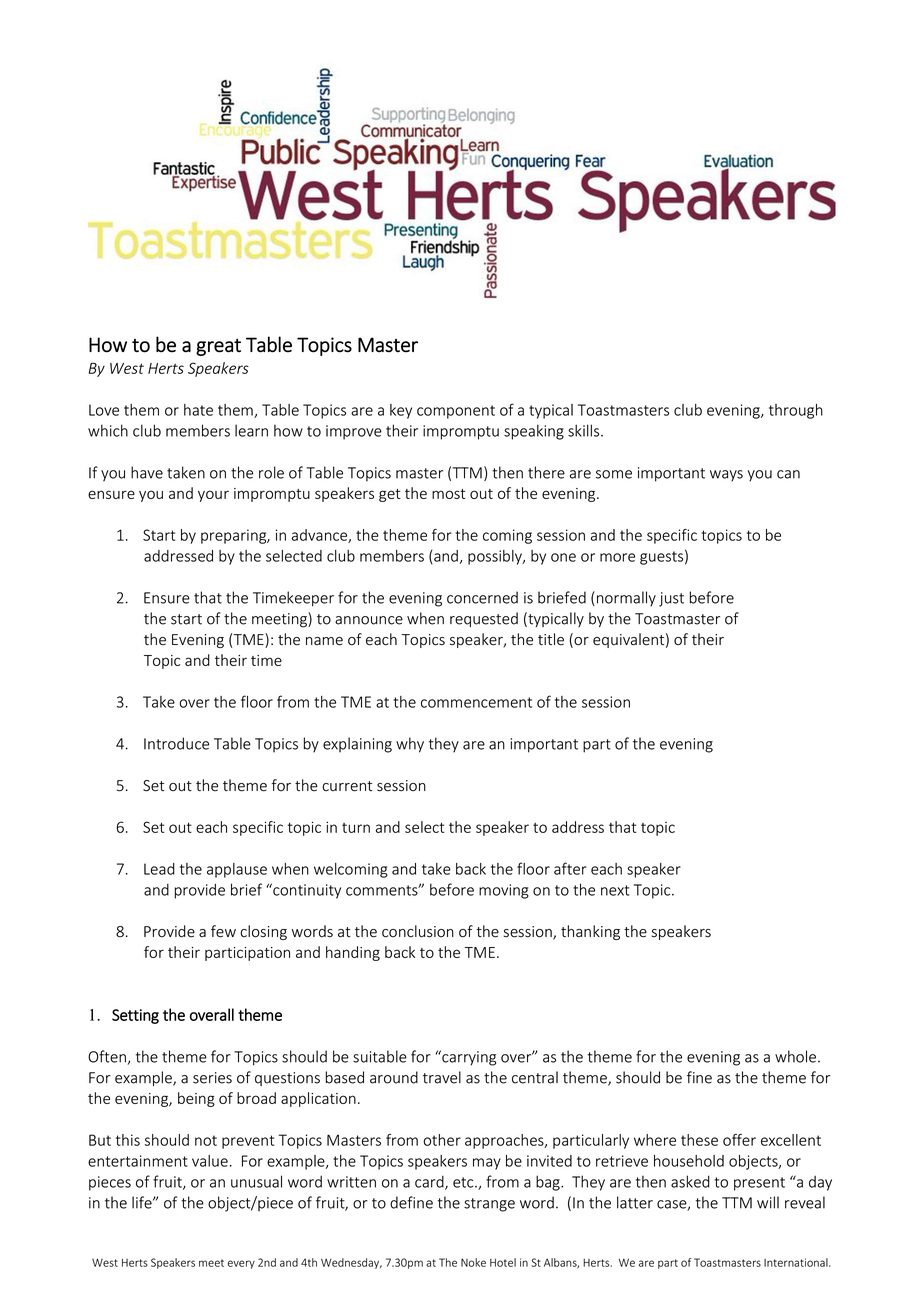 The height and width of the screenshot is (1308, 924). I want to click on great, so click(218, 347).
